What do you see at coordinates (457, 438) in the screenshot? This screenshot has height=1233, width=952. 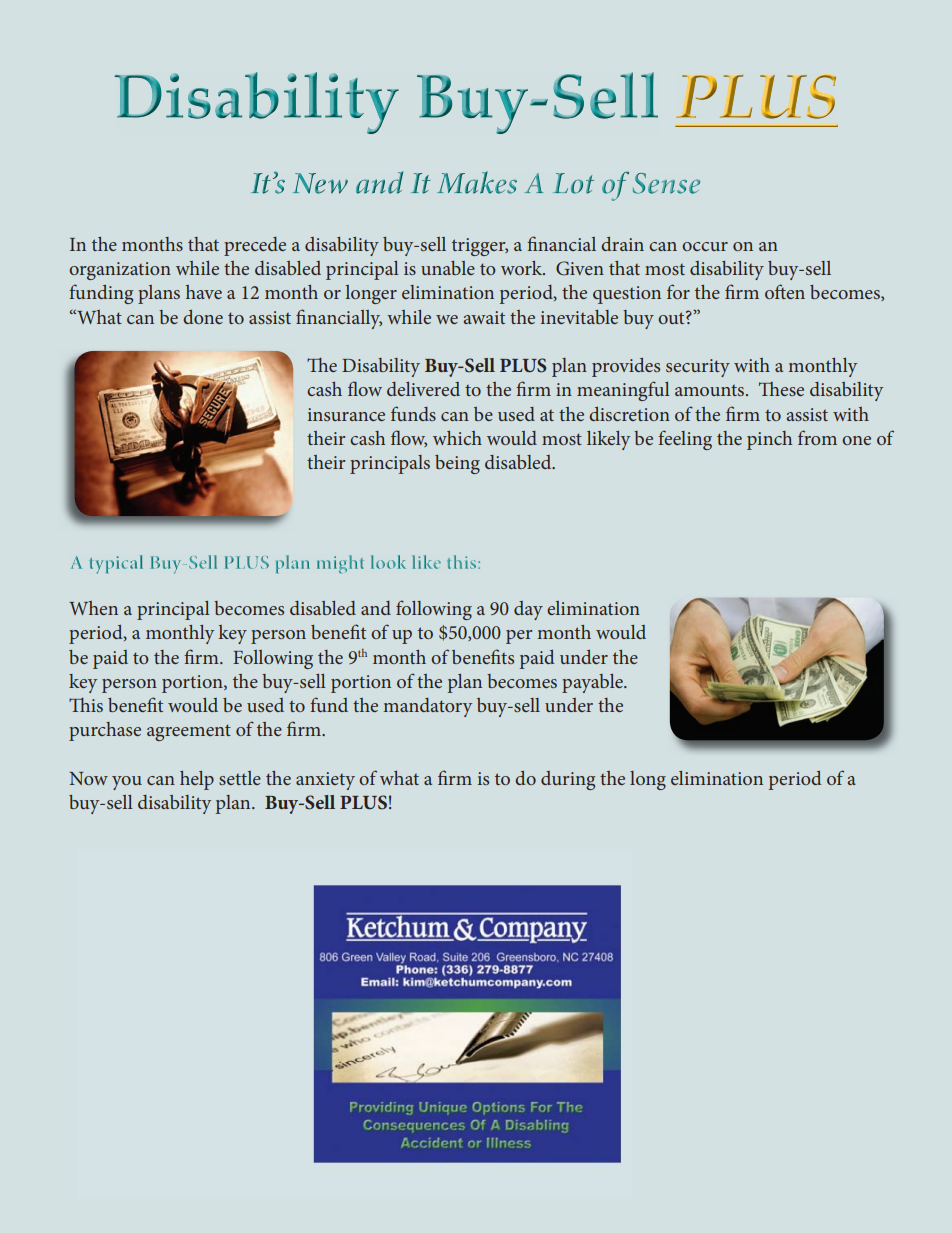 I see `which` at bounding box center [457, 438].
